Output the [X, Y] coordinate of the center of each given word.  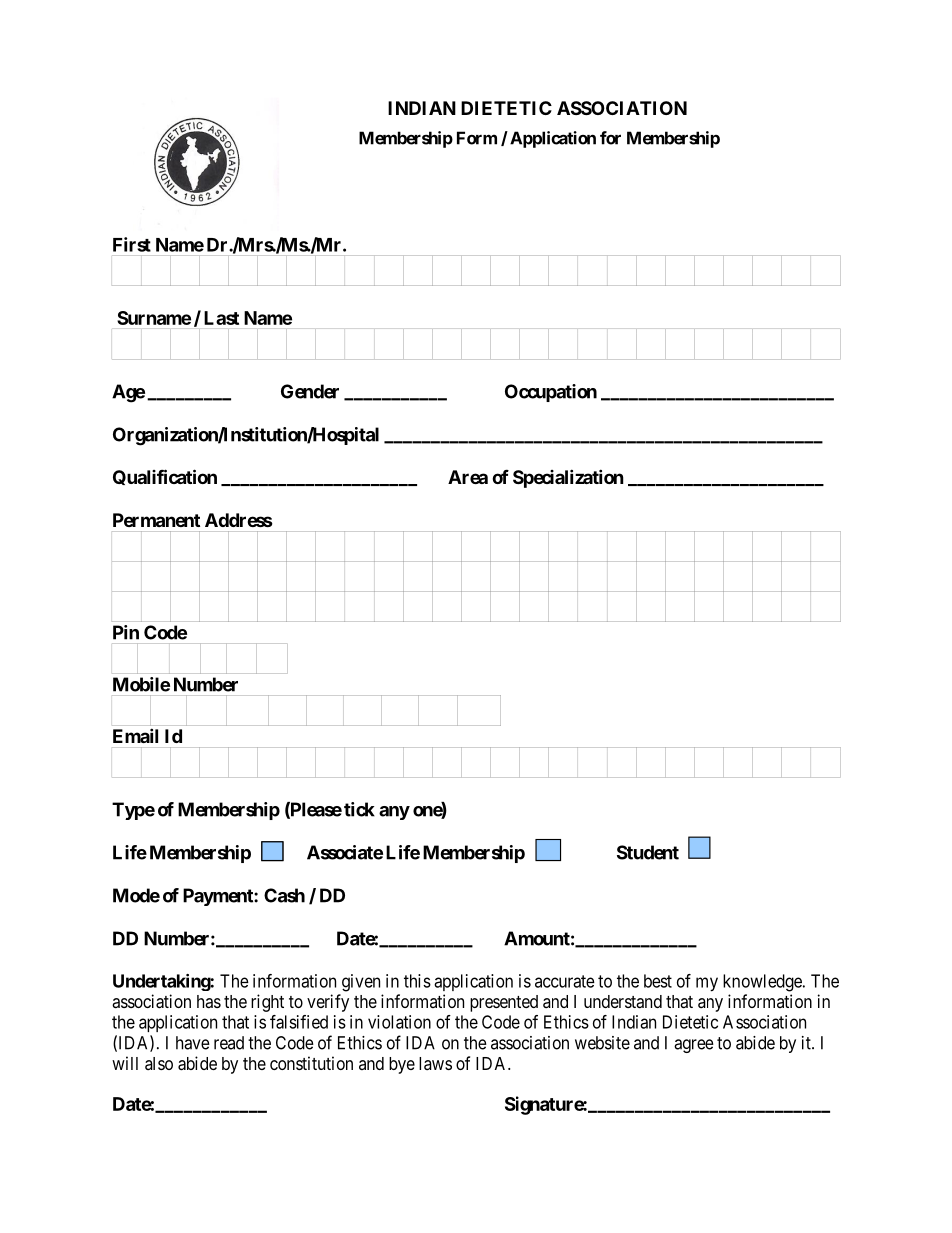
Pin [126, 632]
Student [648, 852]
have [193, 1043]
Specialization [568, 478]
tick [359, 809]
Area [468, 477]
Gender [310, 391]
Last [221, 318]
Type [133, 811]
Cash [284, 895]
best [658, 981]
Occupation [551, 393]
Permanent [156, 520]
